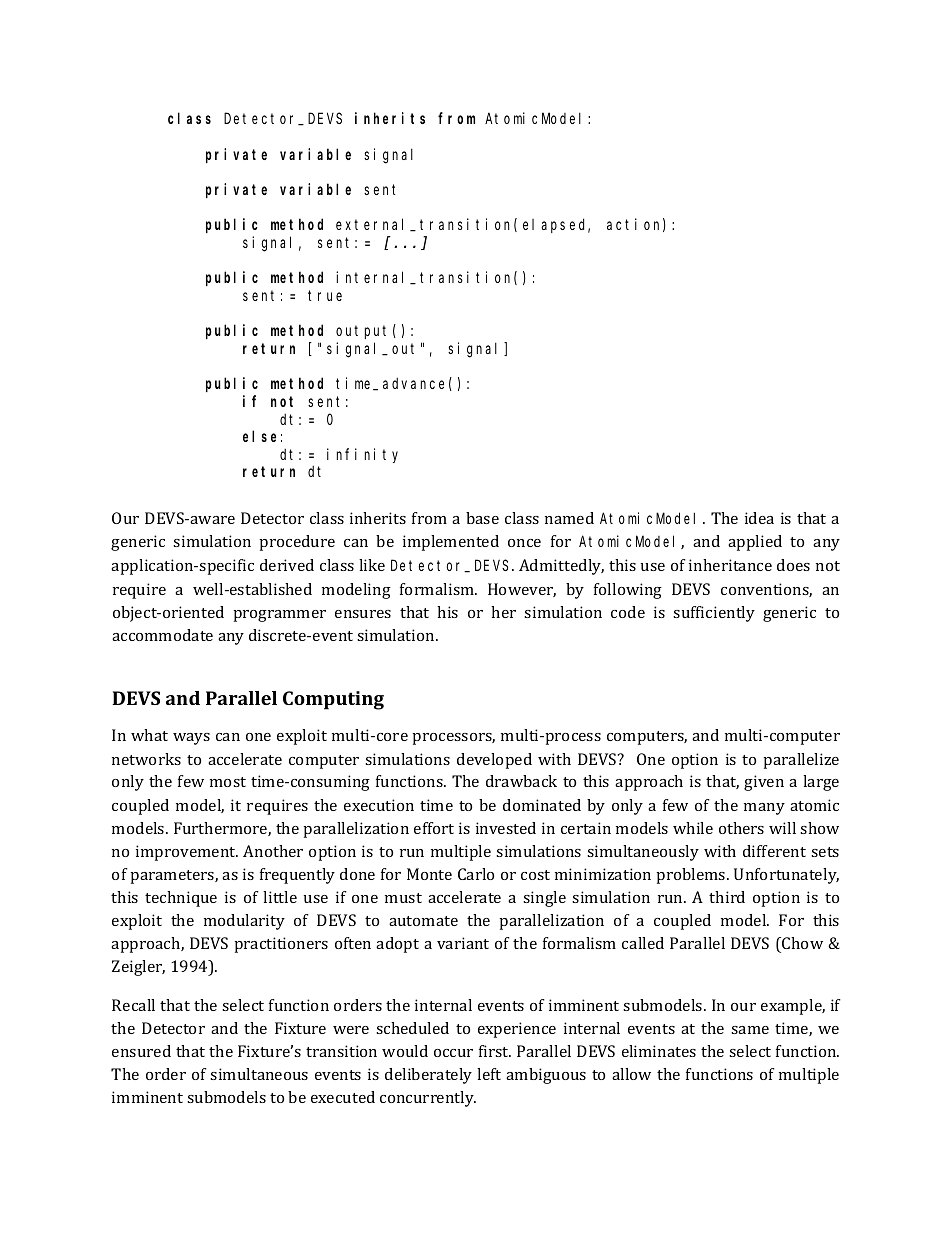 The image size is (952, 1233). I want to click on implemented, so click(451, 543).
